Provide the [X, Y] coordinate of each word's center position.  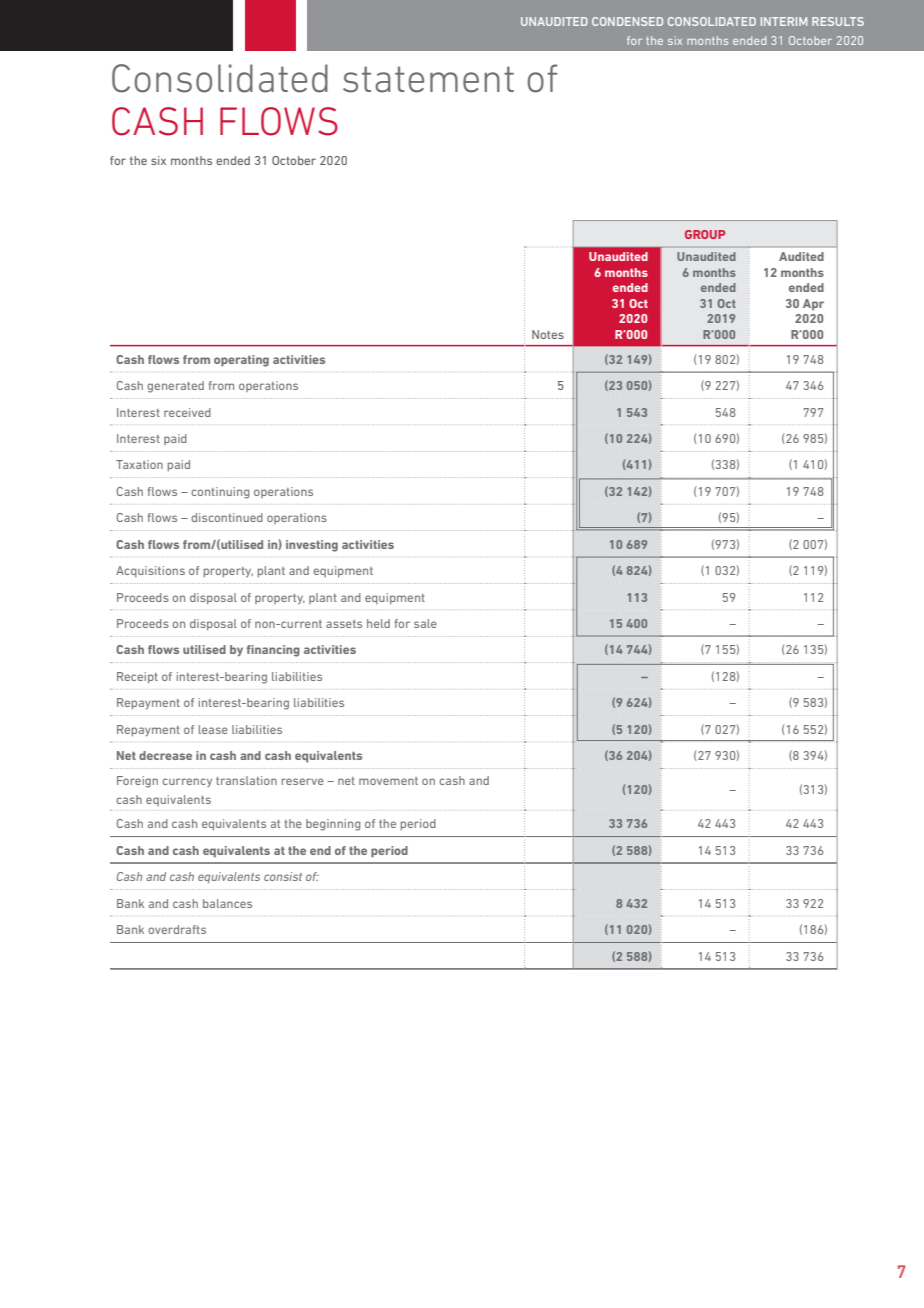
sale [425, 623]
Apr [813, 305]
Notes [548, 334]
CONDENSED [627, 21]
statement [428, 79]
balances [227, 903]
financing [273, 651]
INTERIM [784, 21]
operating [241, 361]
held [378, 623]
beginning [333, 825]
